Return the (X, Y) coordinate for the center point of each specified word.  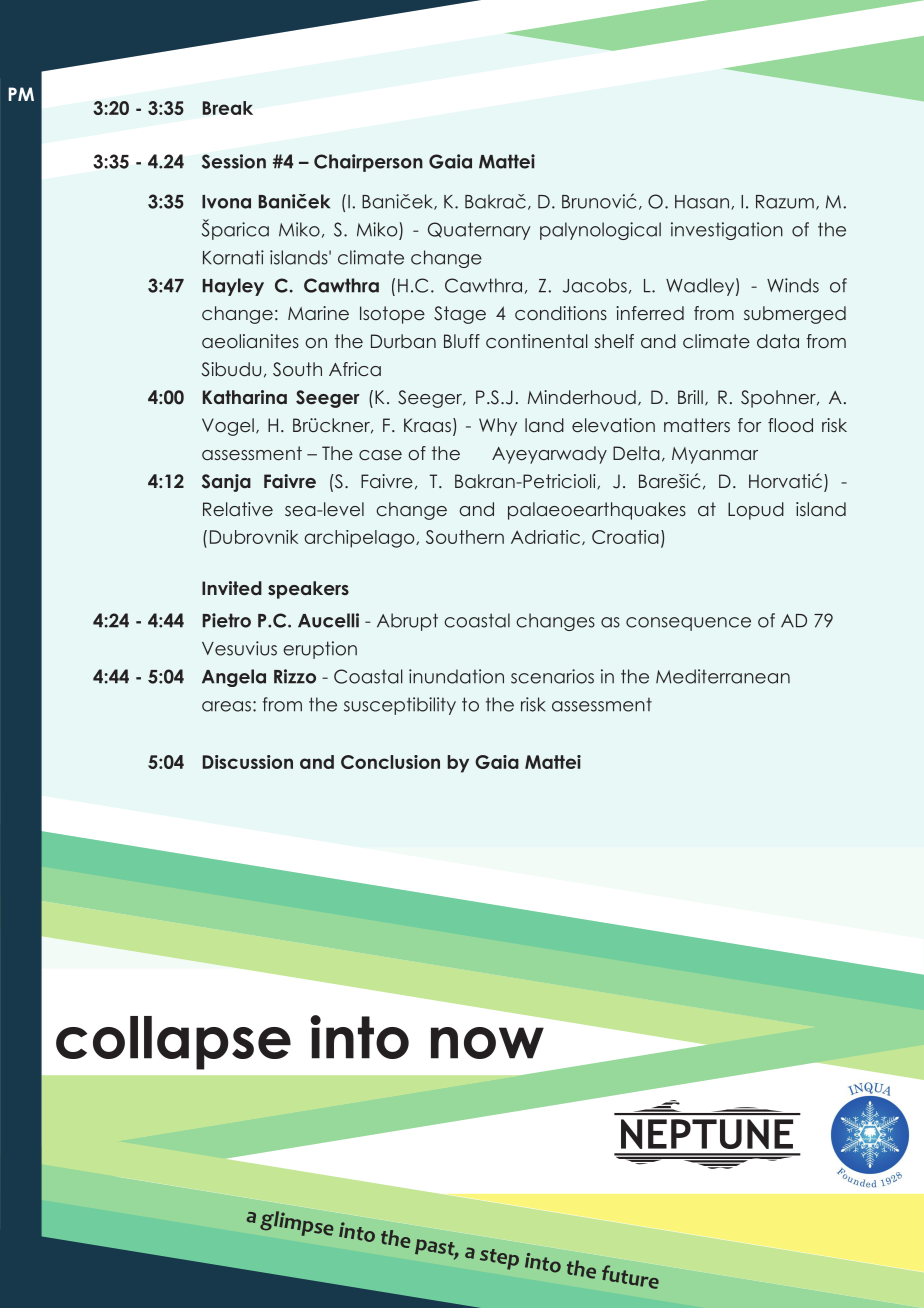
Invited (232, 588)
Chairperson (368, 163)
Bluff (462, 341)
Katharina (245, 397)
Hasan (702, 202)
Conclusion (390, 762)
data (778, 341)
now (487, 1043)
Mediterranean (723, 676)
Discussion (248, 762)
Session (234, 161)
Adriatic (545, 537)
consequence (688, 624)
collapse (173, 1043)
